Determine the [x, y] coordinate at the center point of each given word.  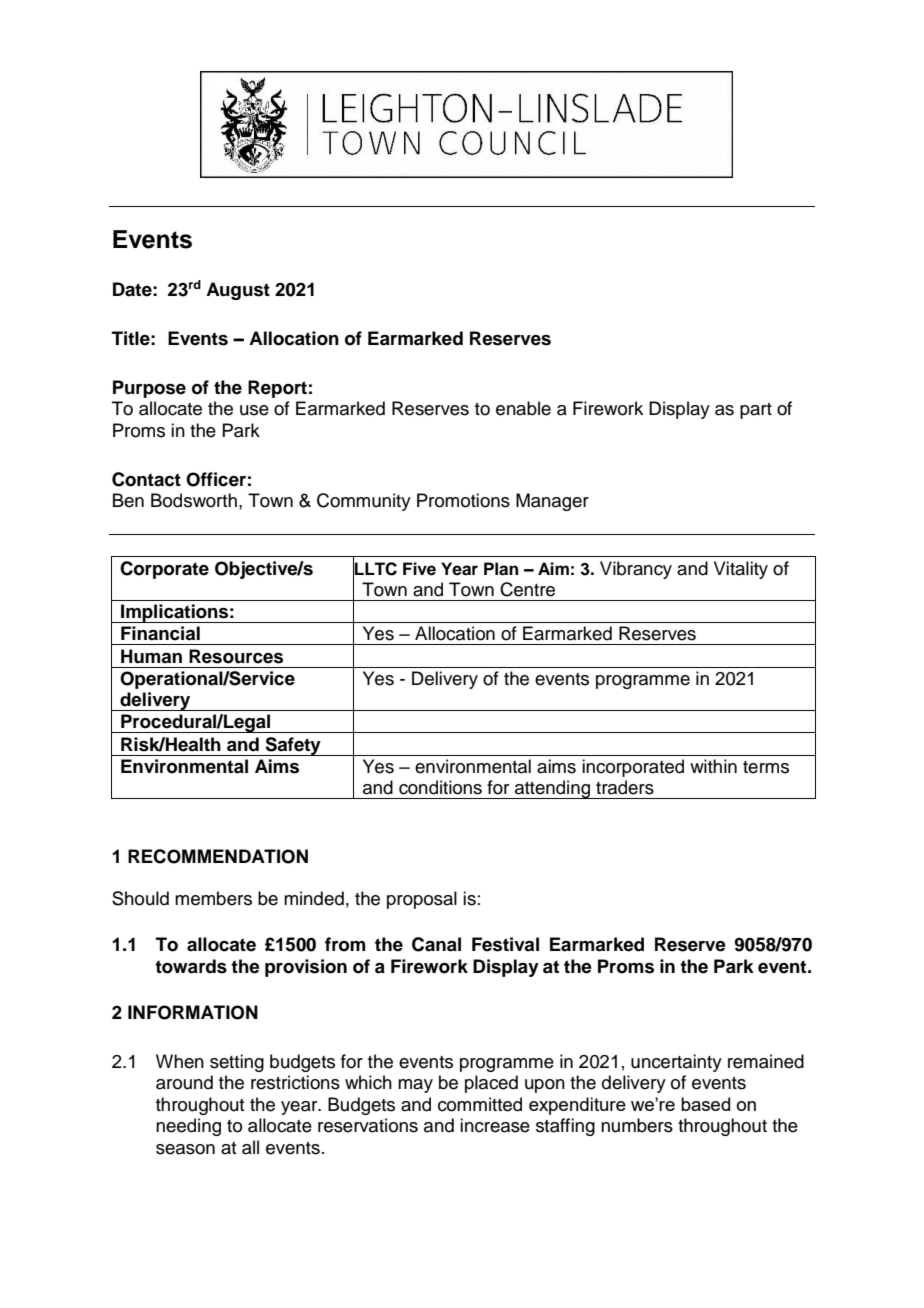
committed [480, 1104]
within [713, 766]
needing [188, 1127]
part [756, 411]
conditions [440, 787]
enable [523, 408]
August [238, 291]
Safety [293, 746]
